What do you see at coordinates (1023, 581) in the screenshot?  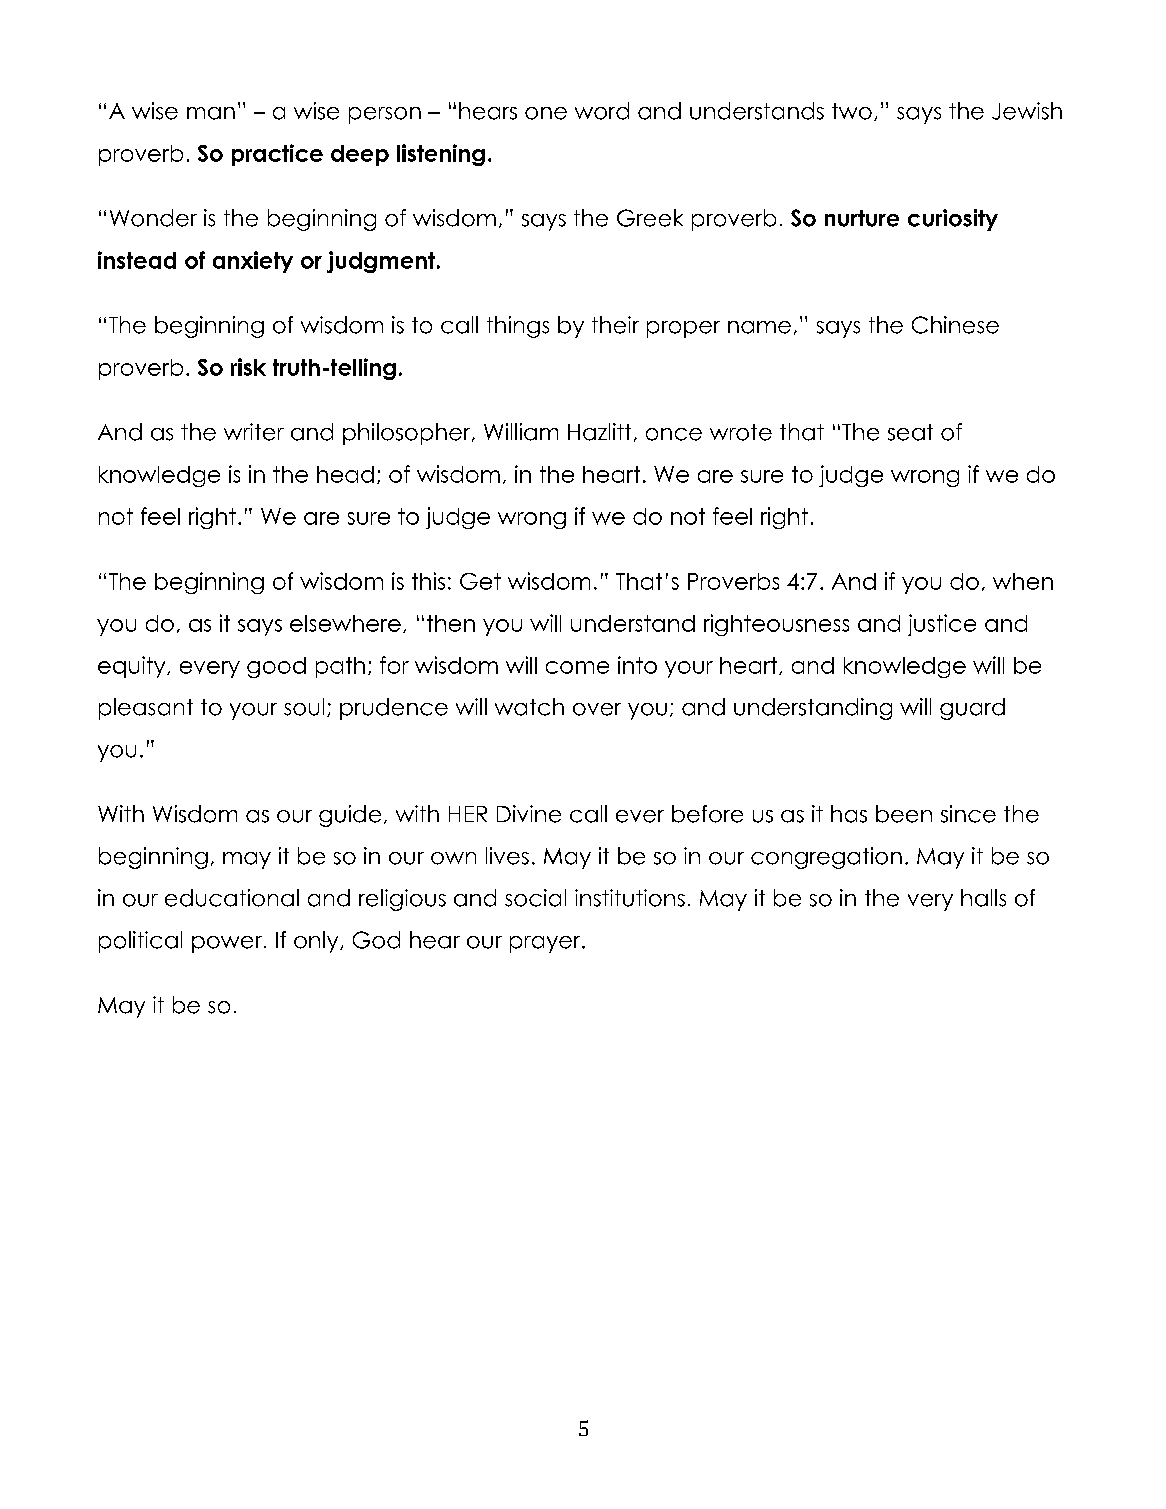 I see `when` at bounding box center [1023, 581].
